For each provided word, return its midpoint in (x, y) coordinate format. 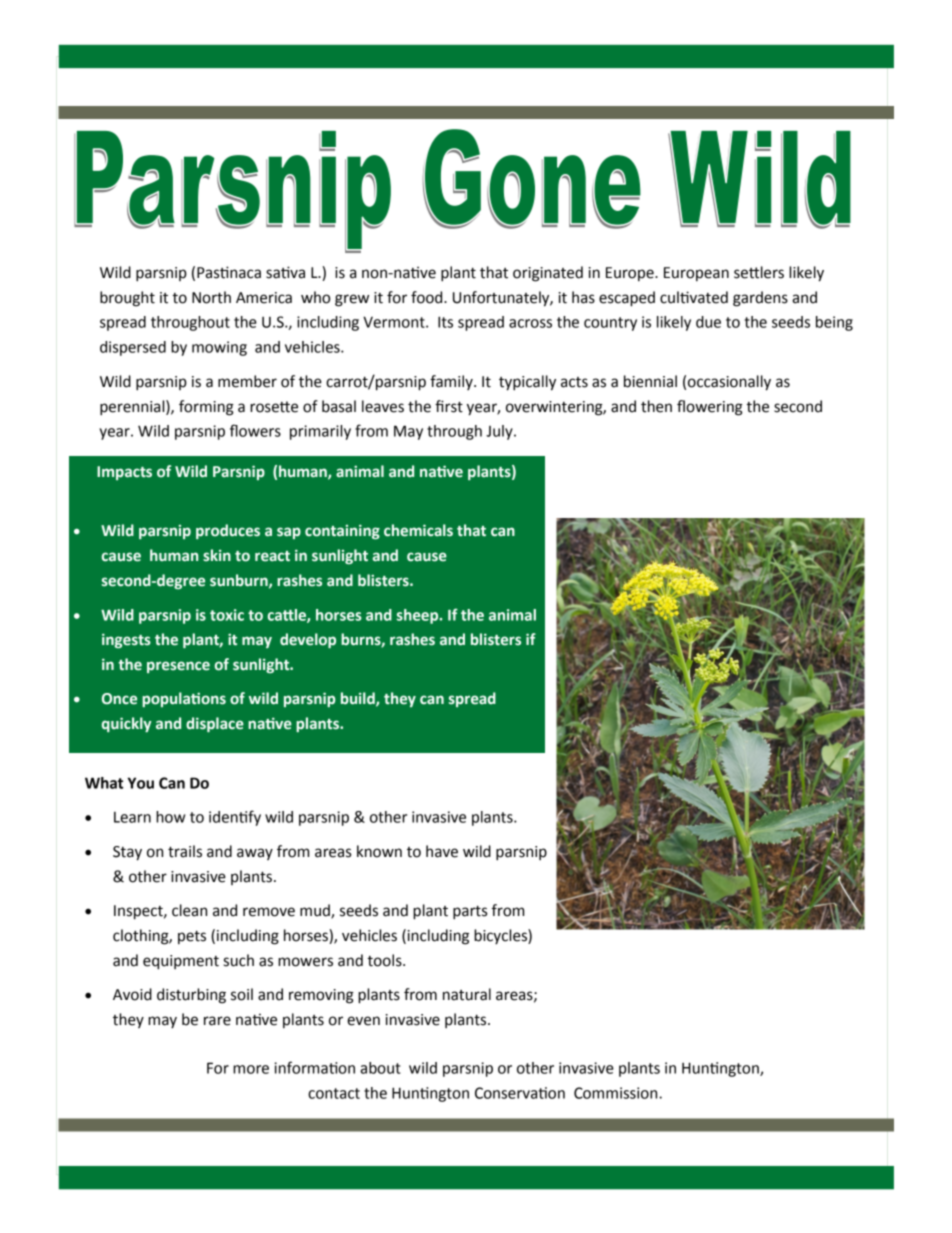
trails (185, 851)
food (428, 297)
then (656, 406)
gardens (760, 299)
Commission (617, 1093)
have (442, 851)
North (211, 297)
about (380, 1068)
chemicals (418, 530)
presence (178, 667)
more (251, 1069)
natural (467, 994)
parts (470, 913)
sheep (419, 616)
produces (228, 531)
